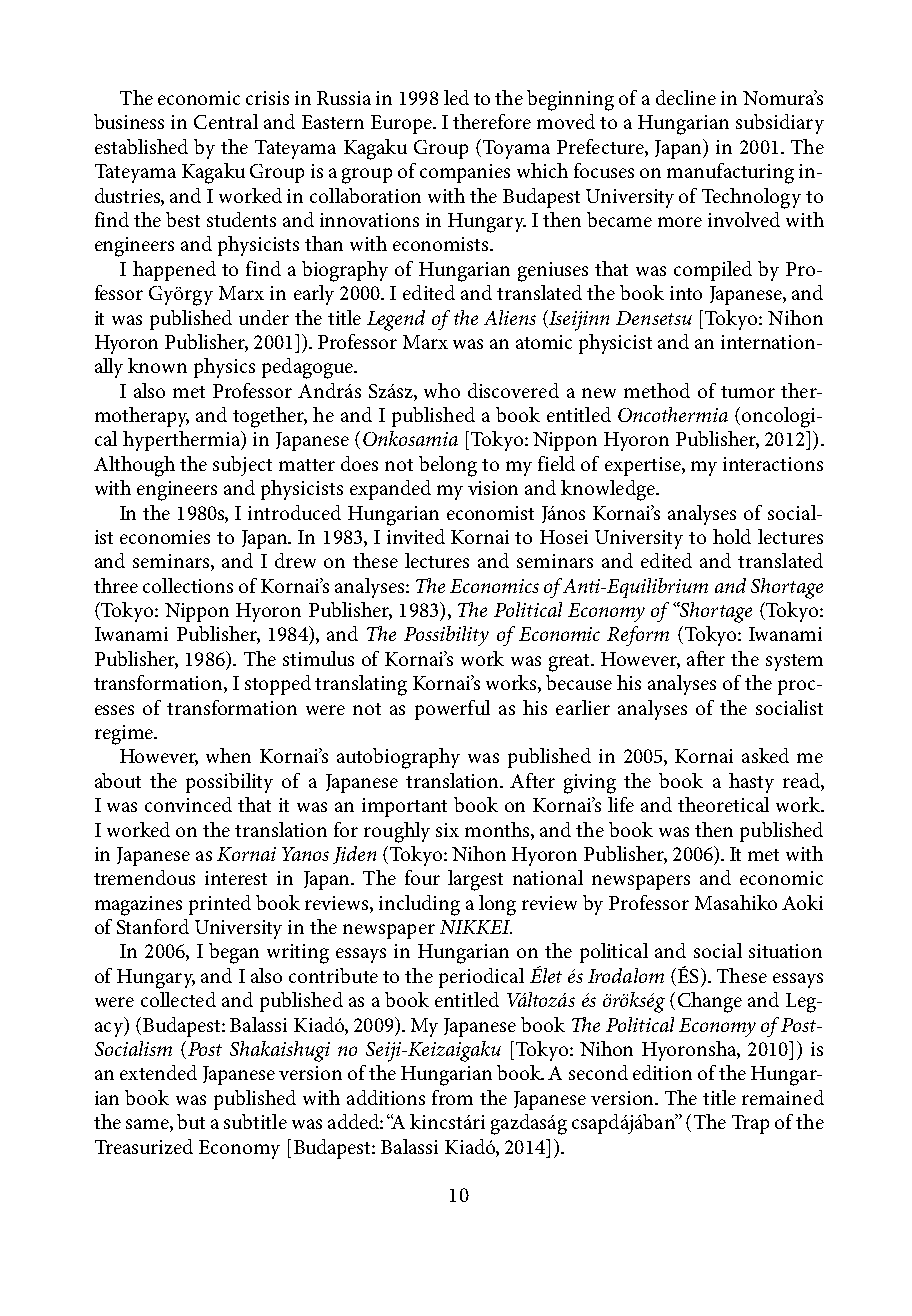 The width and height of the document is (912, 1316). I want to click on extended, so click(158, 1072).
